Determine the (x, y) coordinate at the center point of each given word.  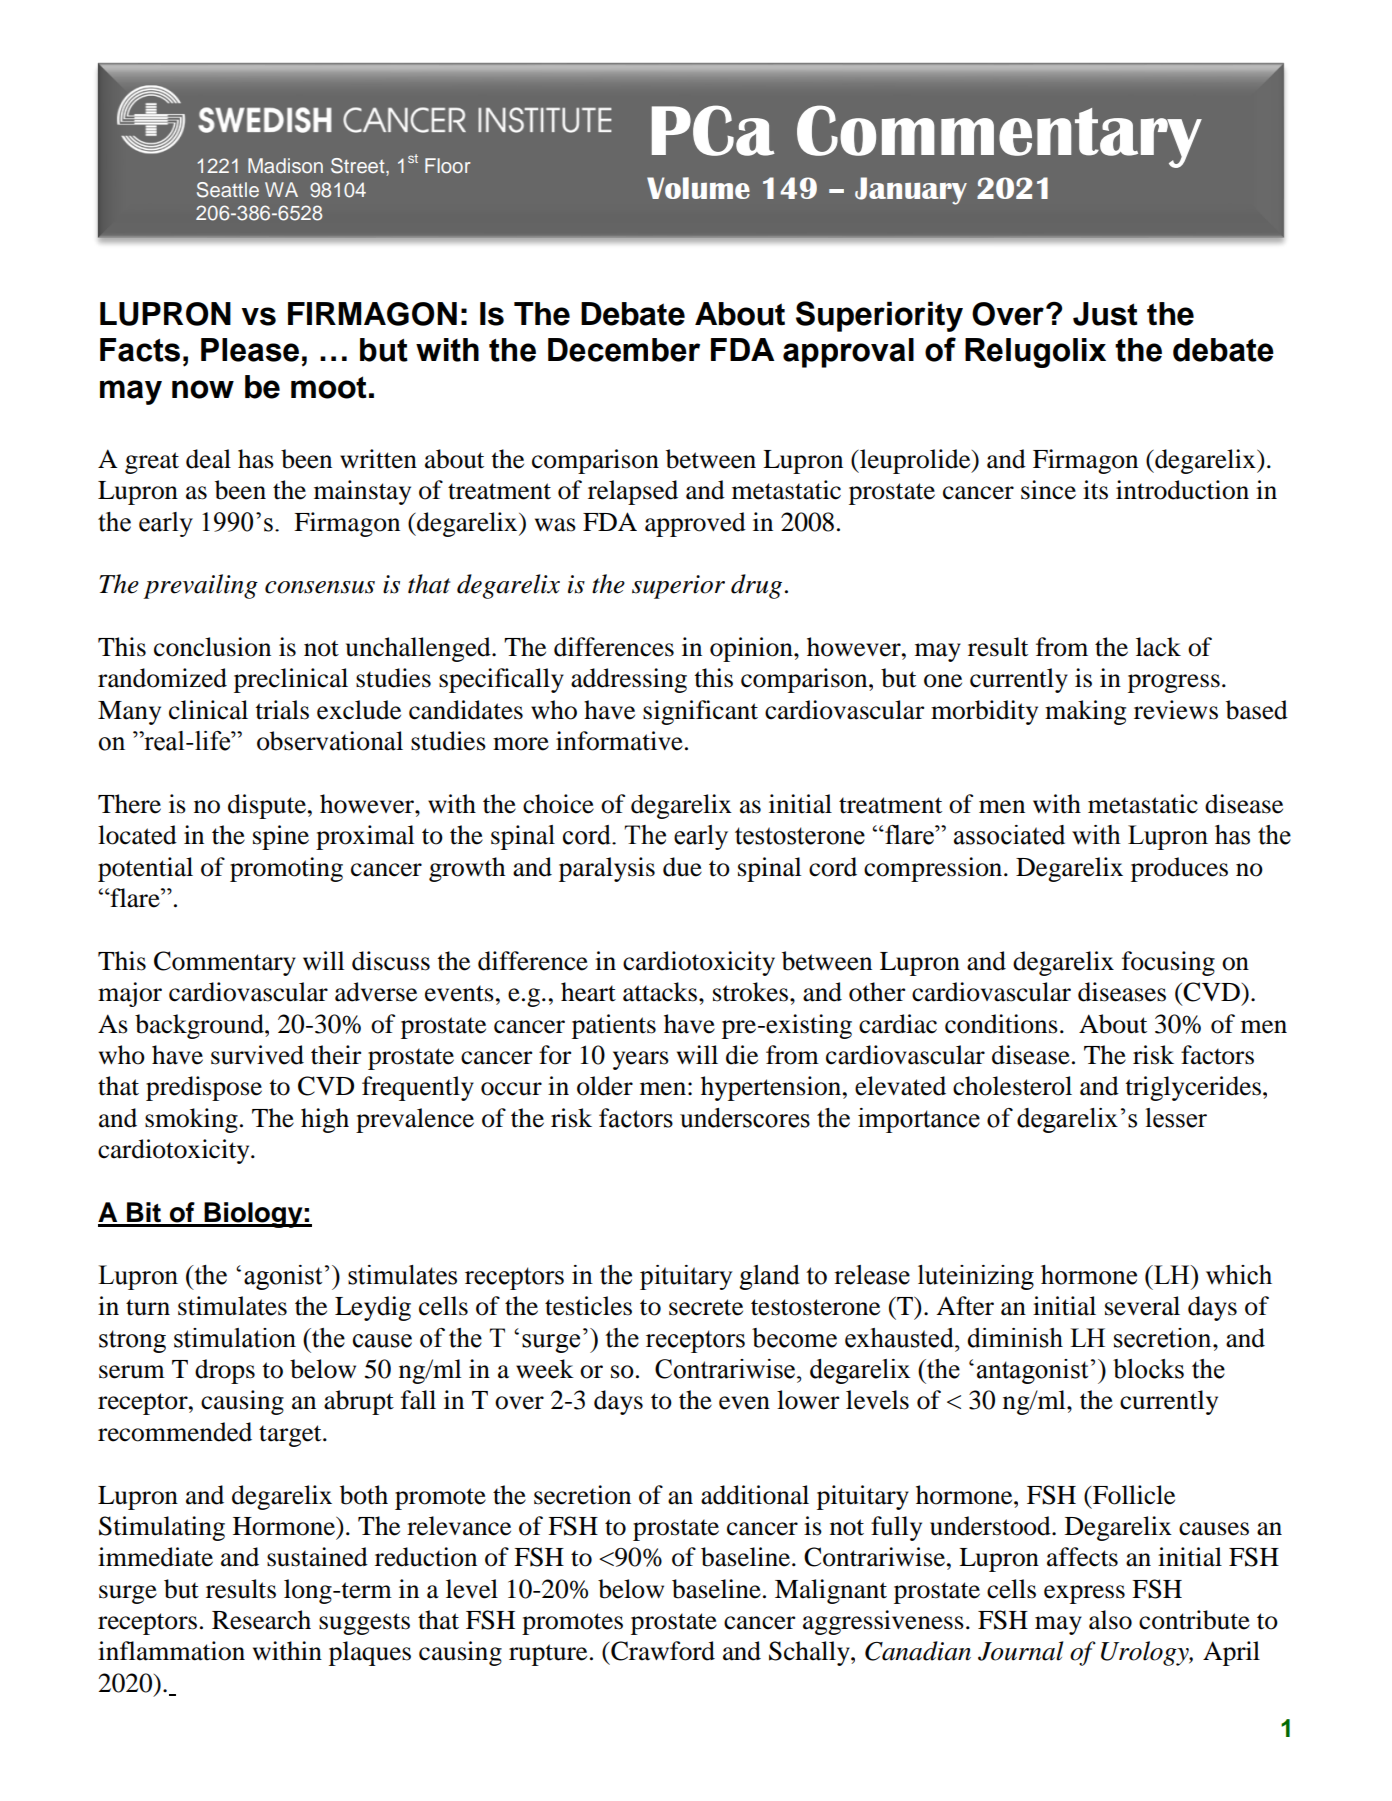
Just (1105, 314)
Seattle (228, 190)
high (325, 1120)
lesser (1176, 1118)
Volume (698, 188)
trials (282, 710)
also (1110, 1620)
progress (1174, 683)
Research (261, 1620)
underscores (745, 1118)
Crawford (662, 1651)
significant (700, 712)
